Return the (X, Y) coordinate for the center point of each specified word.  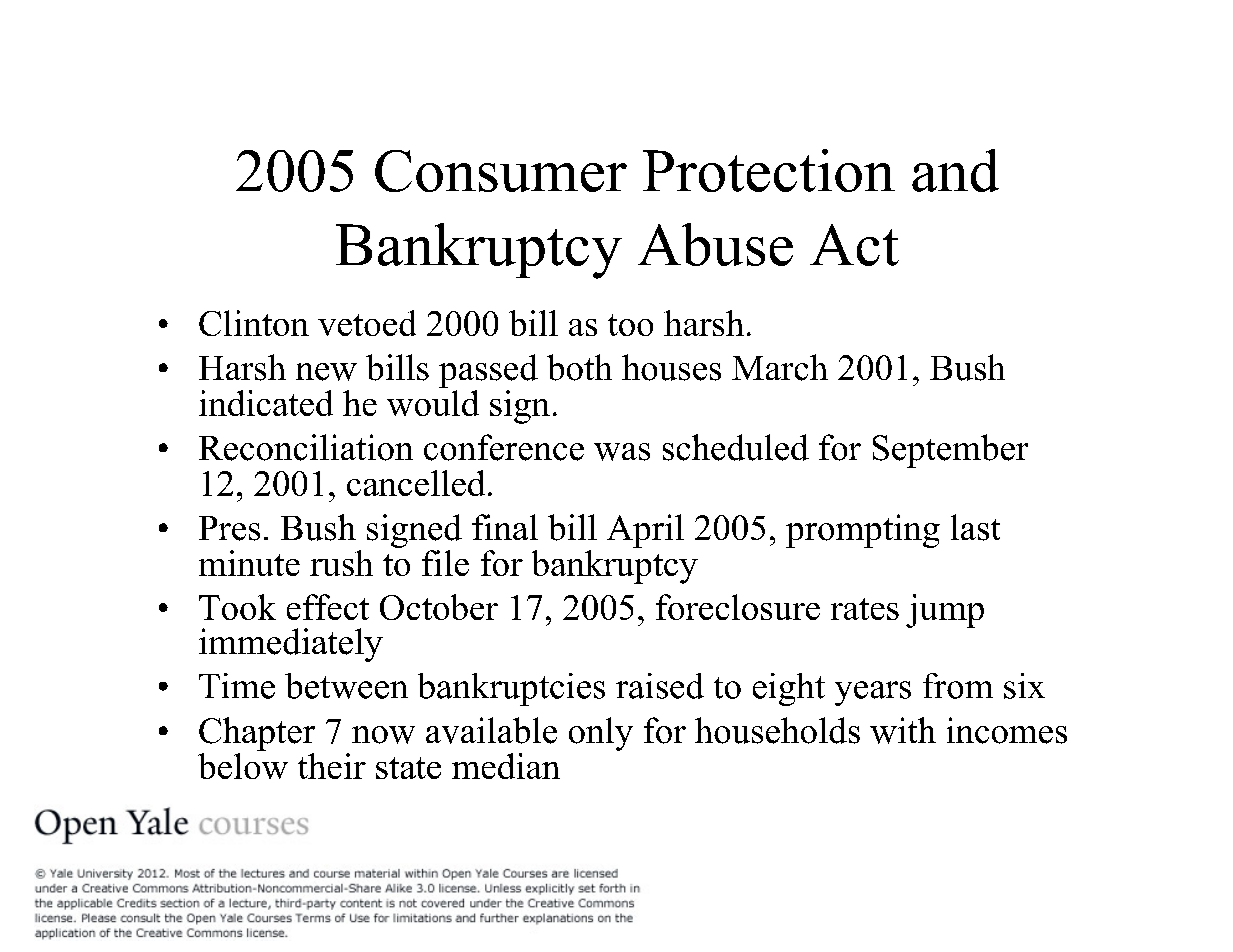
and (955, 170)
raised (660, 686)
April (645, 531)
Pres (229, 528)
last (975, 527)
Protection (769, 170)
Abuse (715, 244)
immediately (291, 645)
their (332, 766)
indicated (266, 403)
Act (854, 245)
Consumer (501, 171)
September (950, 451)
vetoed (367, 323)
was (622, 452)
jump (945, 611)
